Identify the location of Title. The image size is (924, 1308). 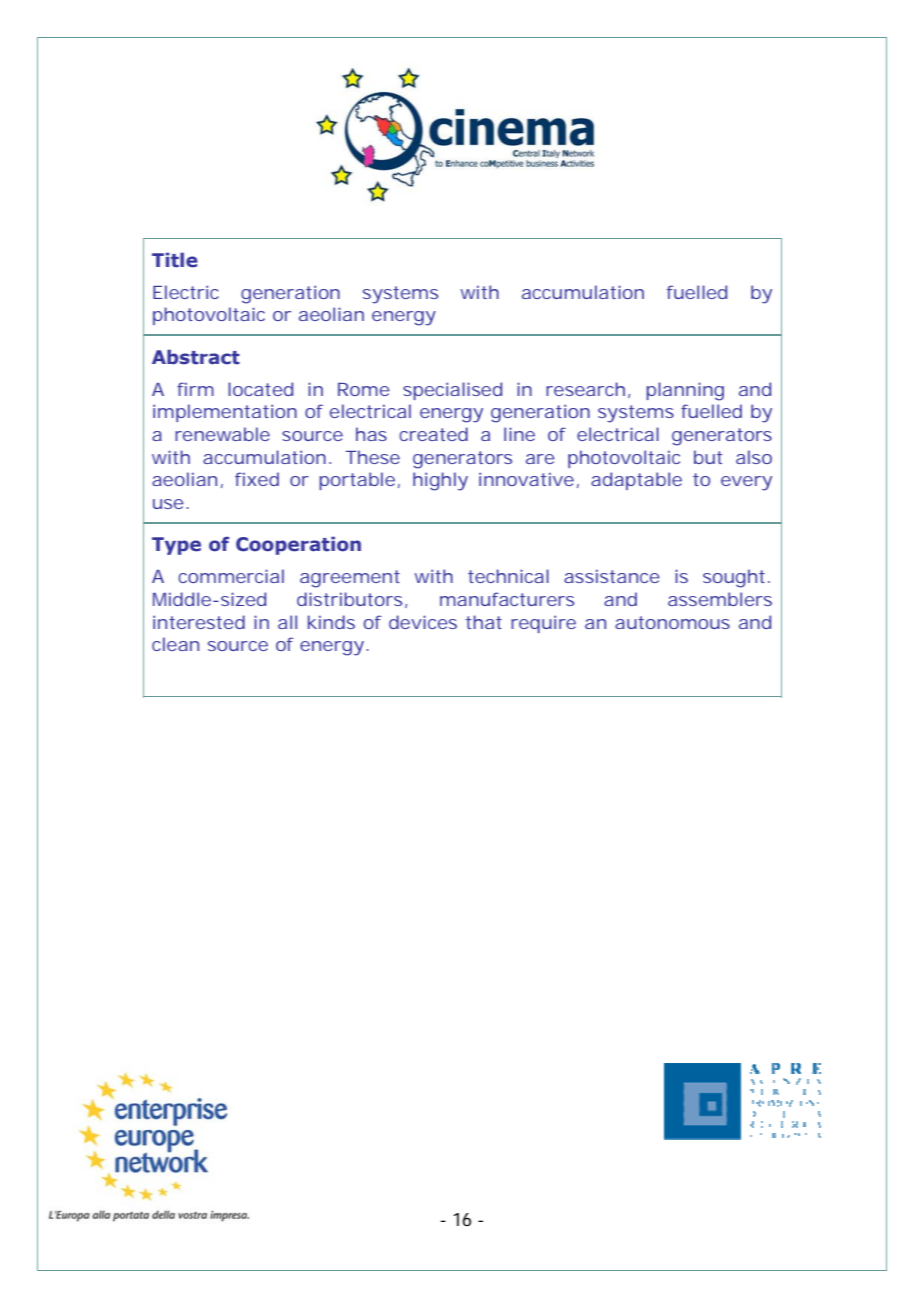
(175, 260).
